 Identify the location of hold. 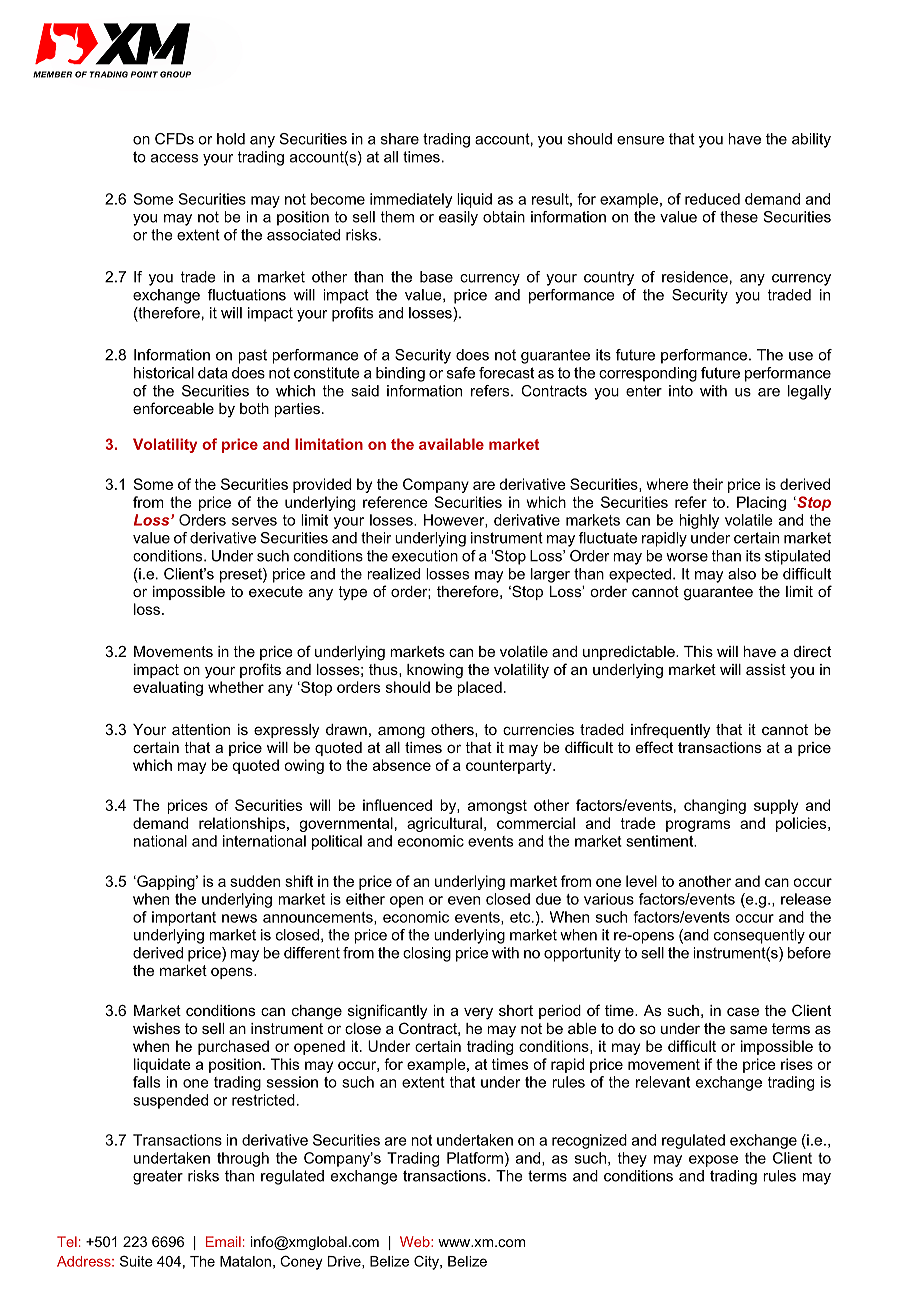
(231, 139).
